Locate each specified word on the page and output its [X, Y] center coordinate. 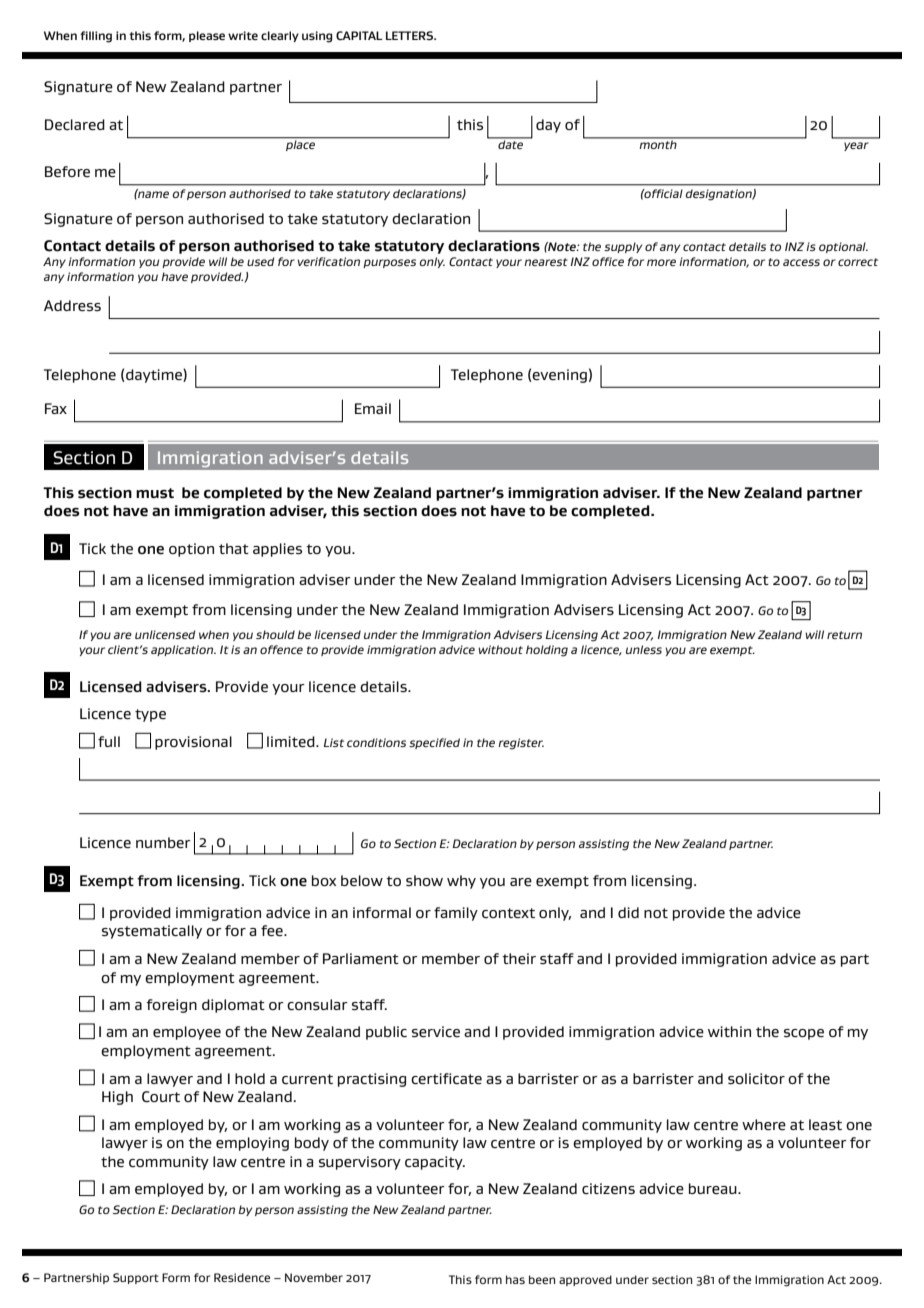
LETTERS [411, 35]
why [461, 882]
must [155, 493]
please [207, 36]
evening [559, 376]
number [163, 843]
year [856, 146]
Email [373, 408]
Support [136, 1278]
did [628, 912]
